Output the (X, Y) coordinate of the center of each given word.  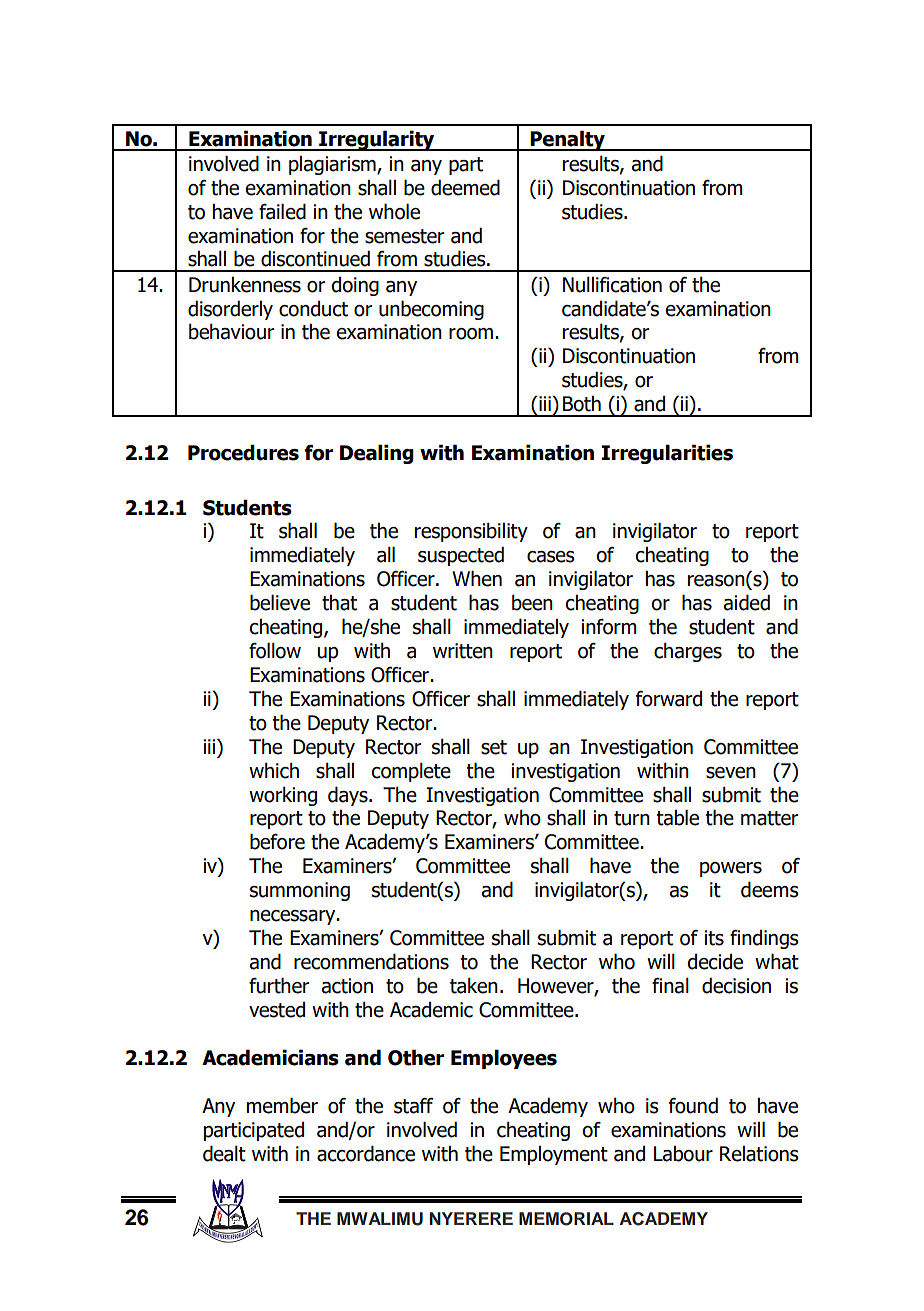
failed (282, 211)
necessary (294, 917)
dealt (224, 1153)
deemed (465, 187)
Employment (554, 1155)
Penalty (568, 140)
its (714, 938)
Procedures (243, 452)
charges (688, 652)
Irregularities (667, 454)
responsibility (471, 532)
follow (275, 650)
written (463, 651)
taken (474, 986)
